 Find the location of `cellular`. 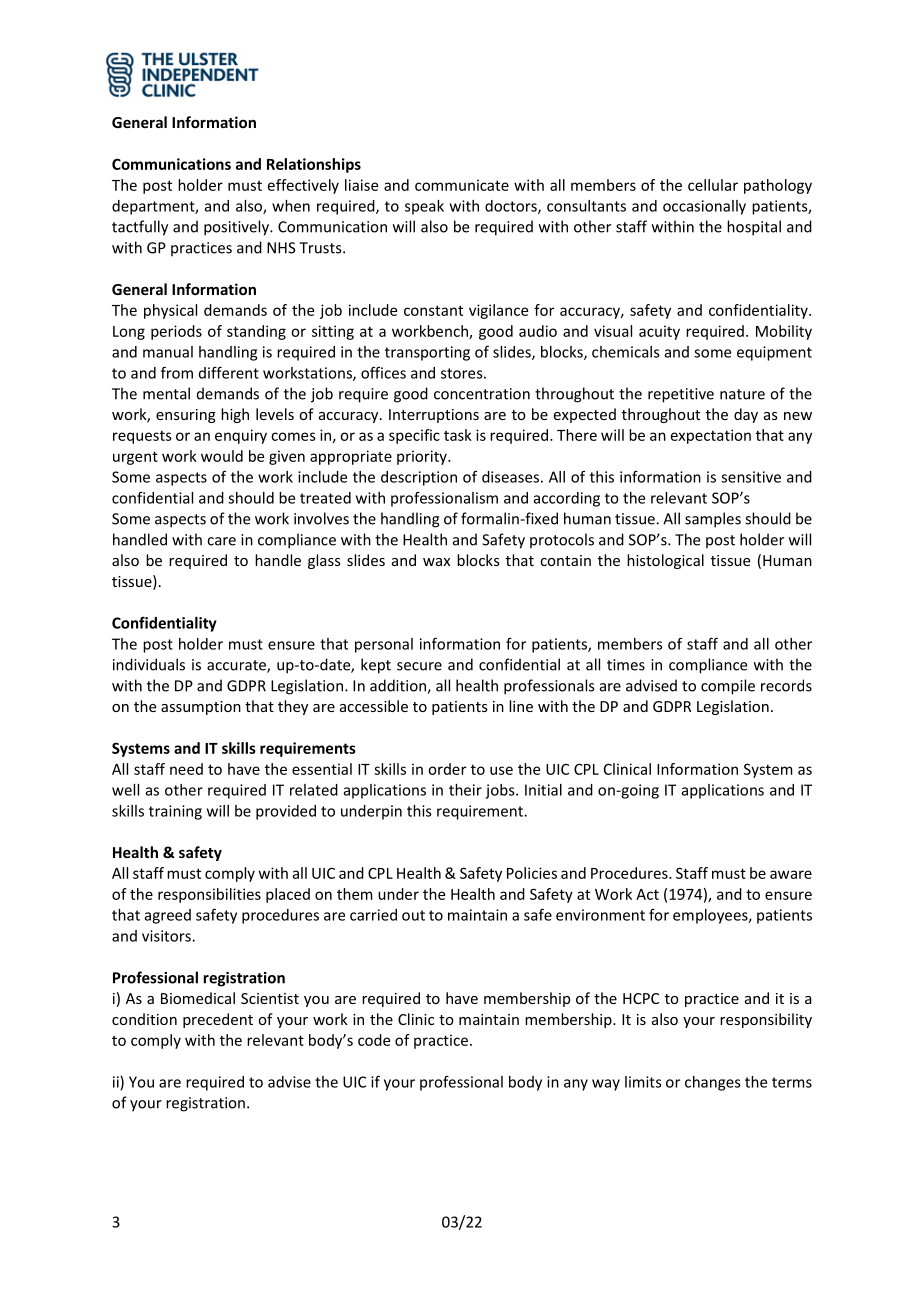

cellular is located at coordinates (713, 185).
